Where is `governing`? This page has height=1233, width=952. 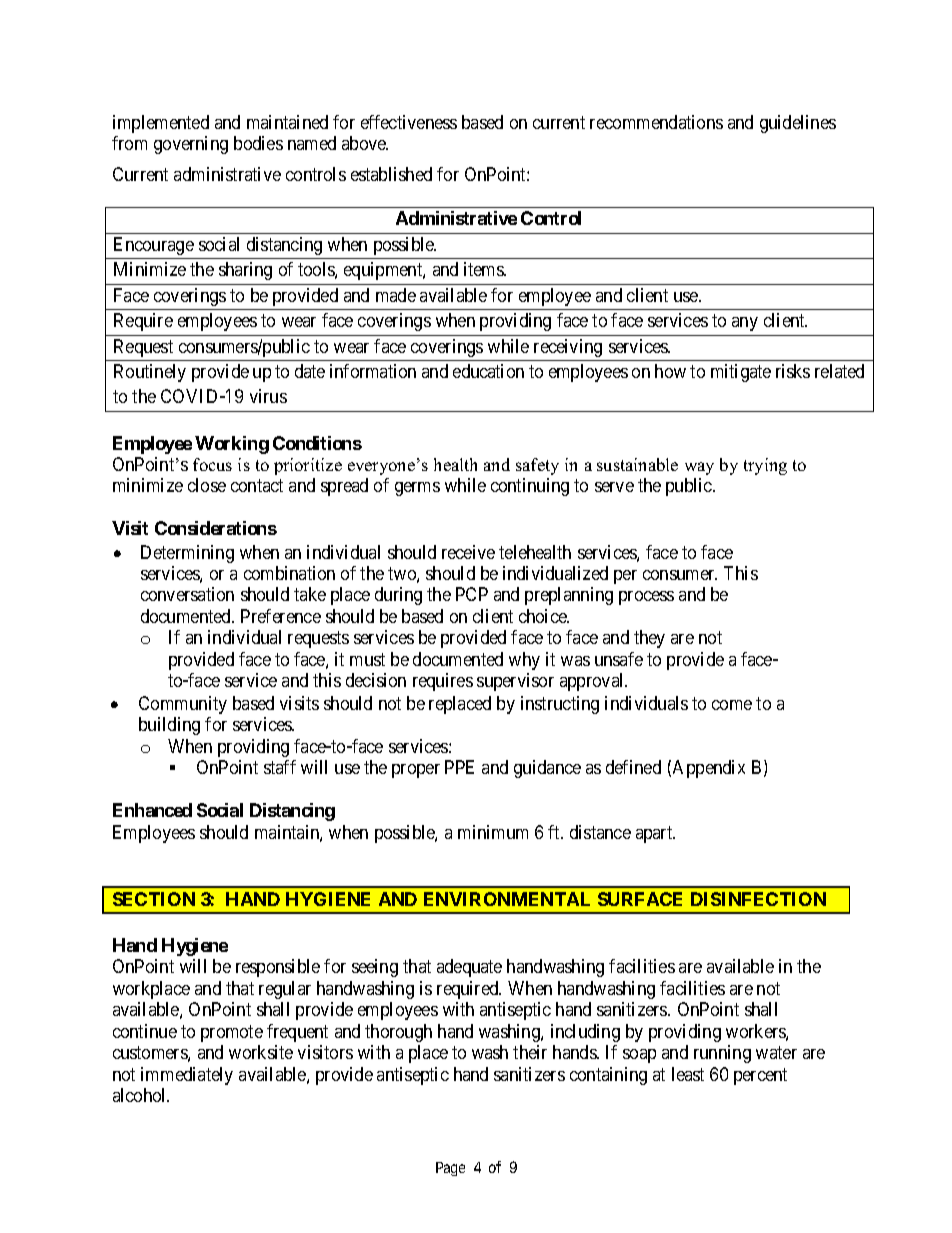
governing is located at coordinates (191, 145).
